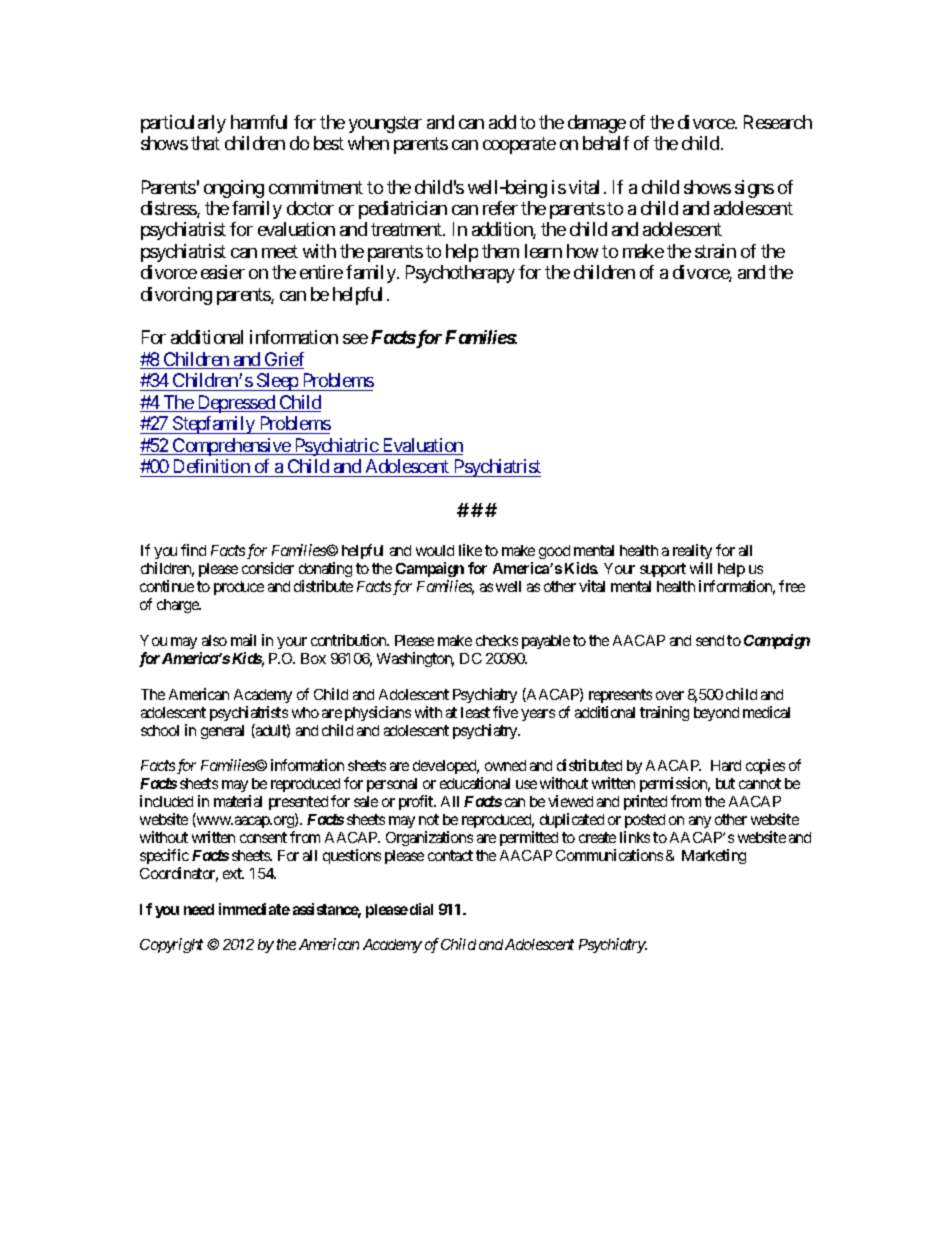  I want to click on Research, so click(778, 122).
